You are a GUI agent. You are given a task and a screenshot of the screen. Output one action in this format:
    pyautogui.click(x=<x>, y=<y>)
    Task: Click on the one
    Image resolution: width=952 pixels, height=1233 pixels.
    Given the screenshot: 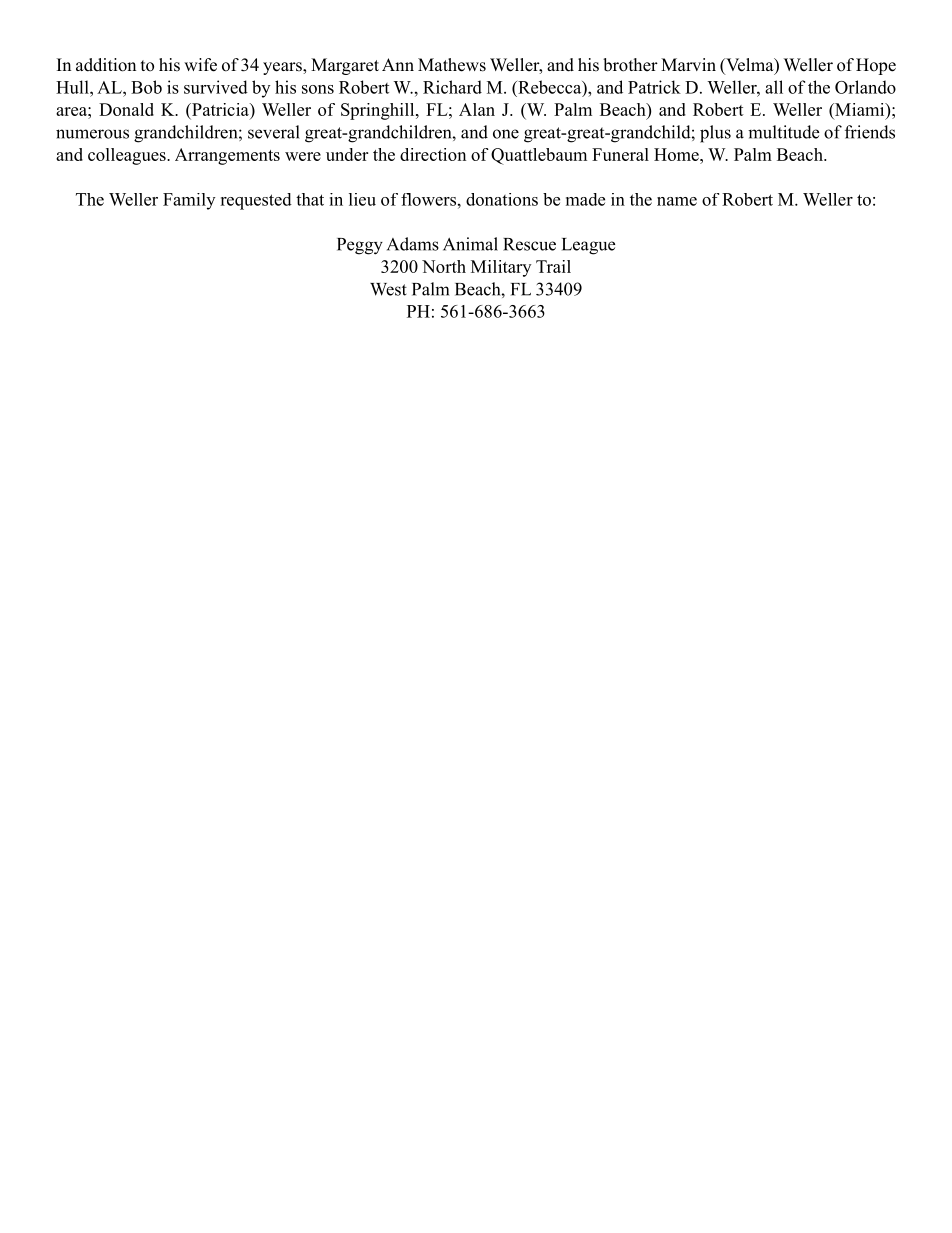 What is the action you would take?
    pyautogui.click(x=506, y=134)
